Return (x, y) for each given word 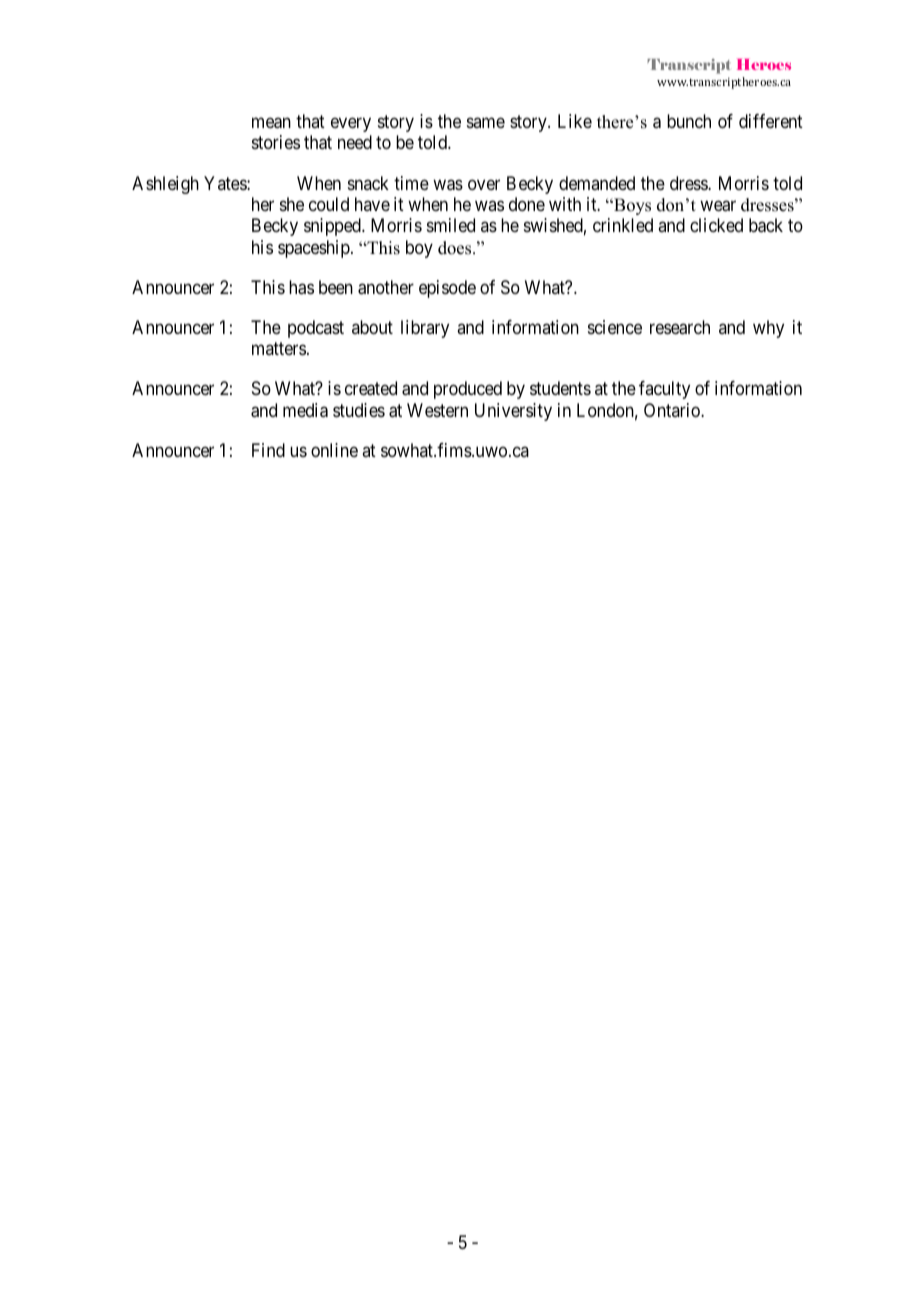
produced (468, 390)
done (527, 204)
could (329, 204)
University (513, 412)
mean (271, 123)
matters (279, 348)
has (301, 287)
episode (447, 289)
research (680, 327)
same (486, 122)
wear (718, 206)
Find (268, 450)
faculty (664, 390)
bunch (689, 121)
